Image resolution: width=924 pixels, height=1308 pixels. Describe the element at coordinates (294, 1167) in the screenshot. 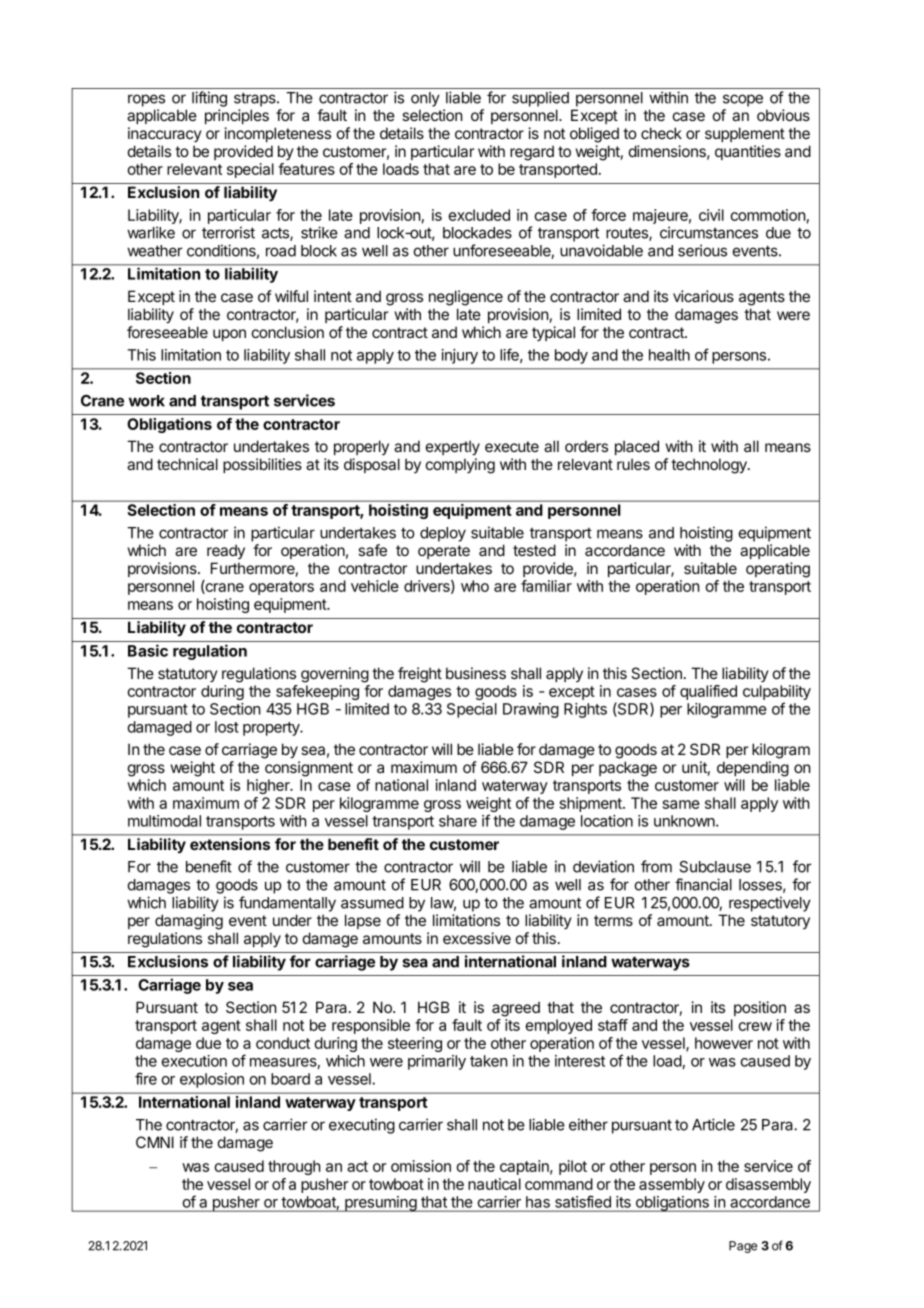

I see `through` at that location.
